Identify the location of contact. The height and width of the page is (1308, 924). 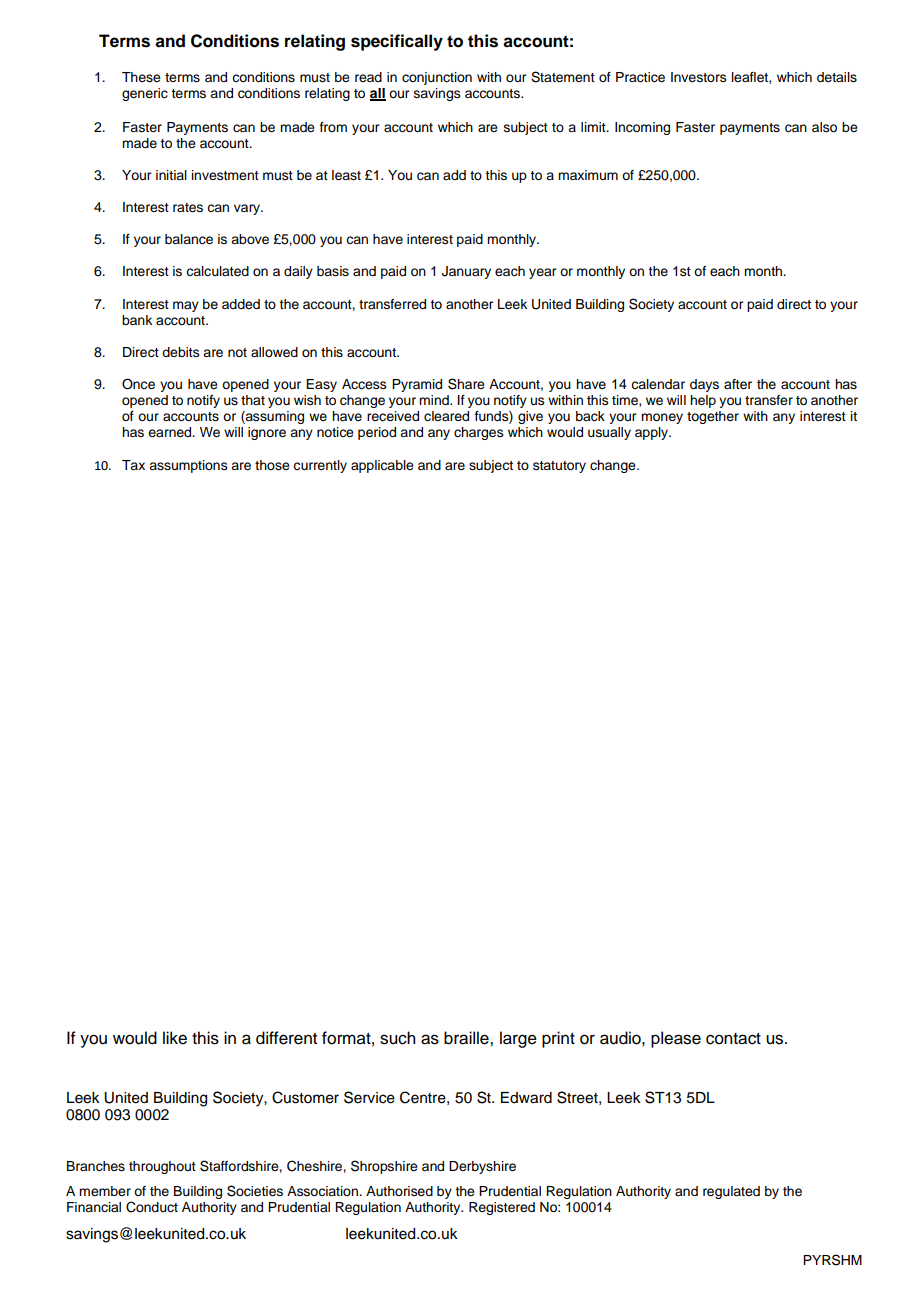
(733, 1039).
